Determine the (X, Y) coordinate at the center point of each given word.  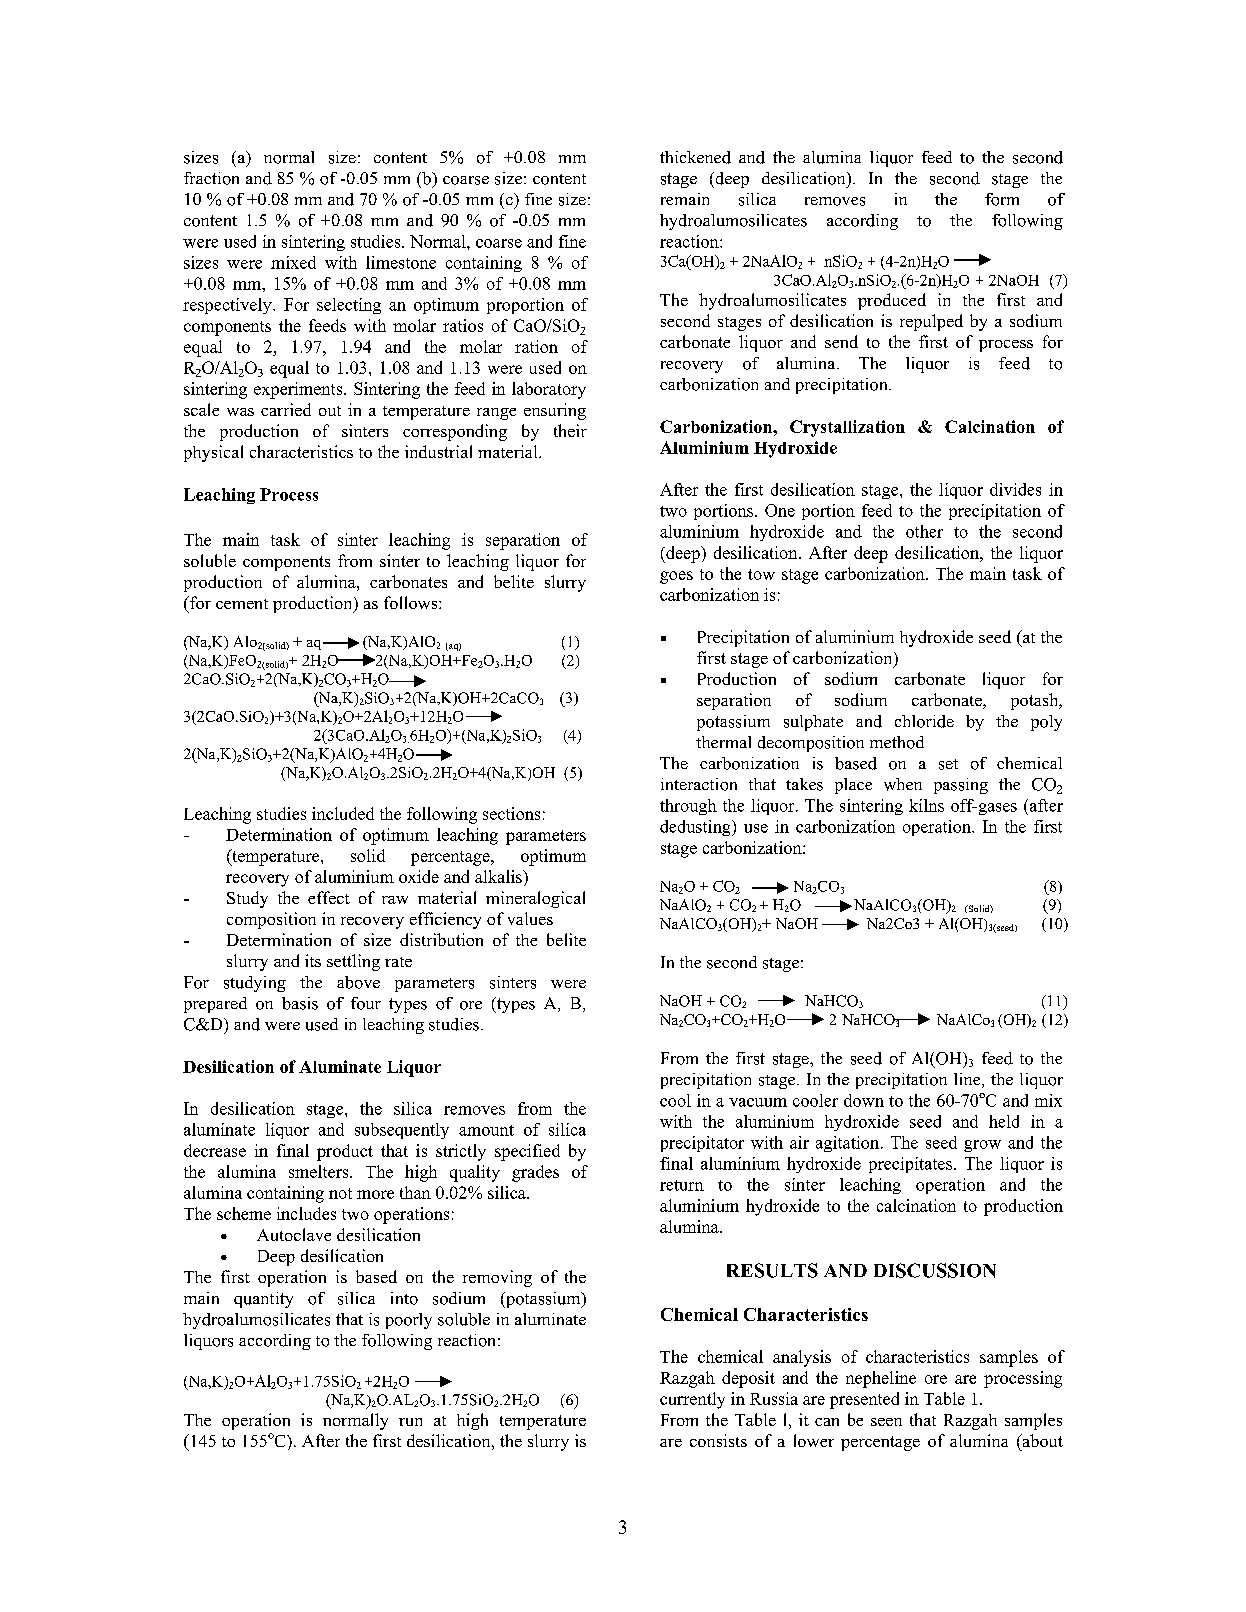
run (410, 1422)
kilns (926, 805)
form (1002, 199)
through (688, 807)
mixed (293, 262)
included (343, 813)
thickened (695, 157)
